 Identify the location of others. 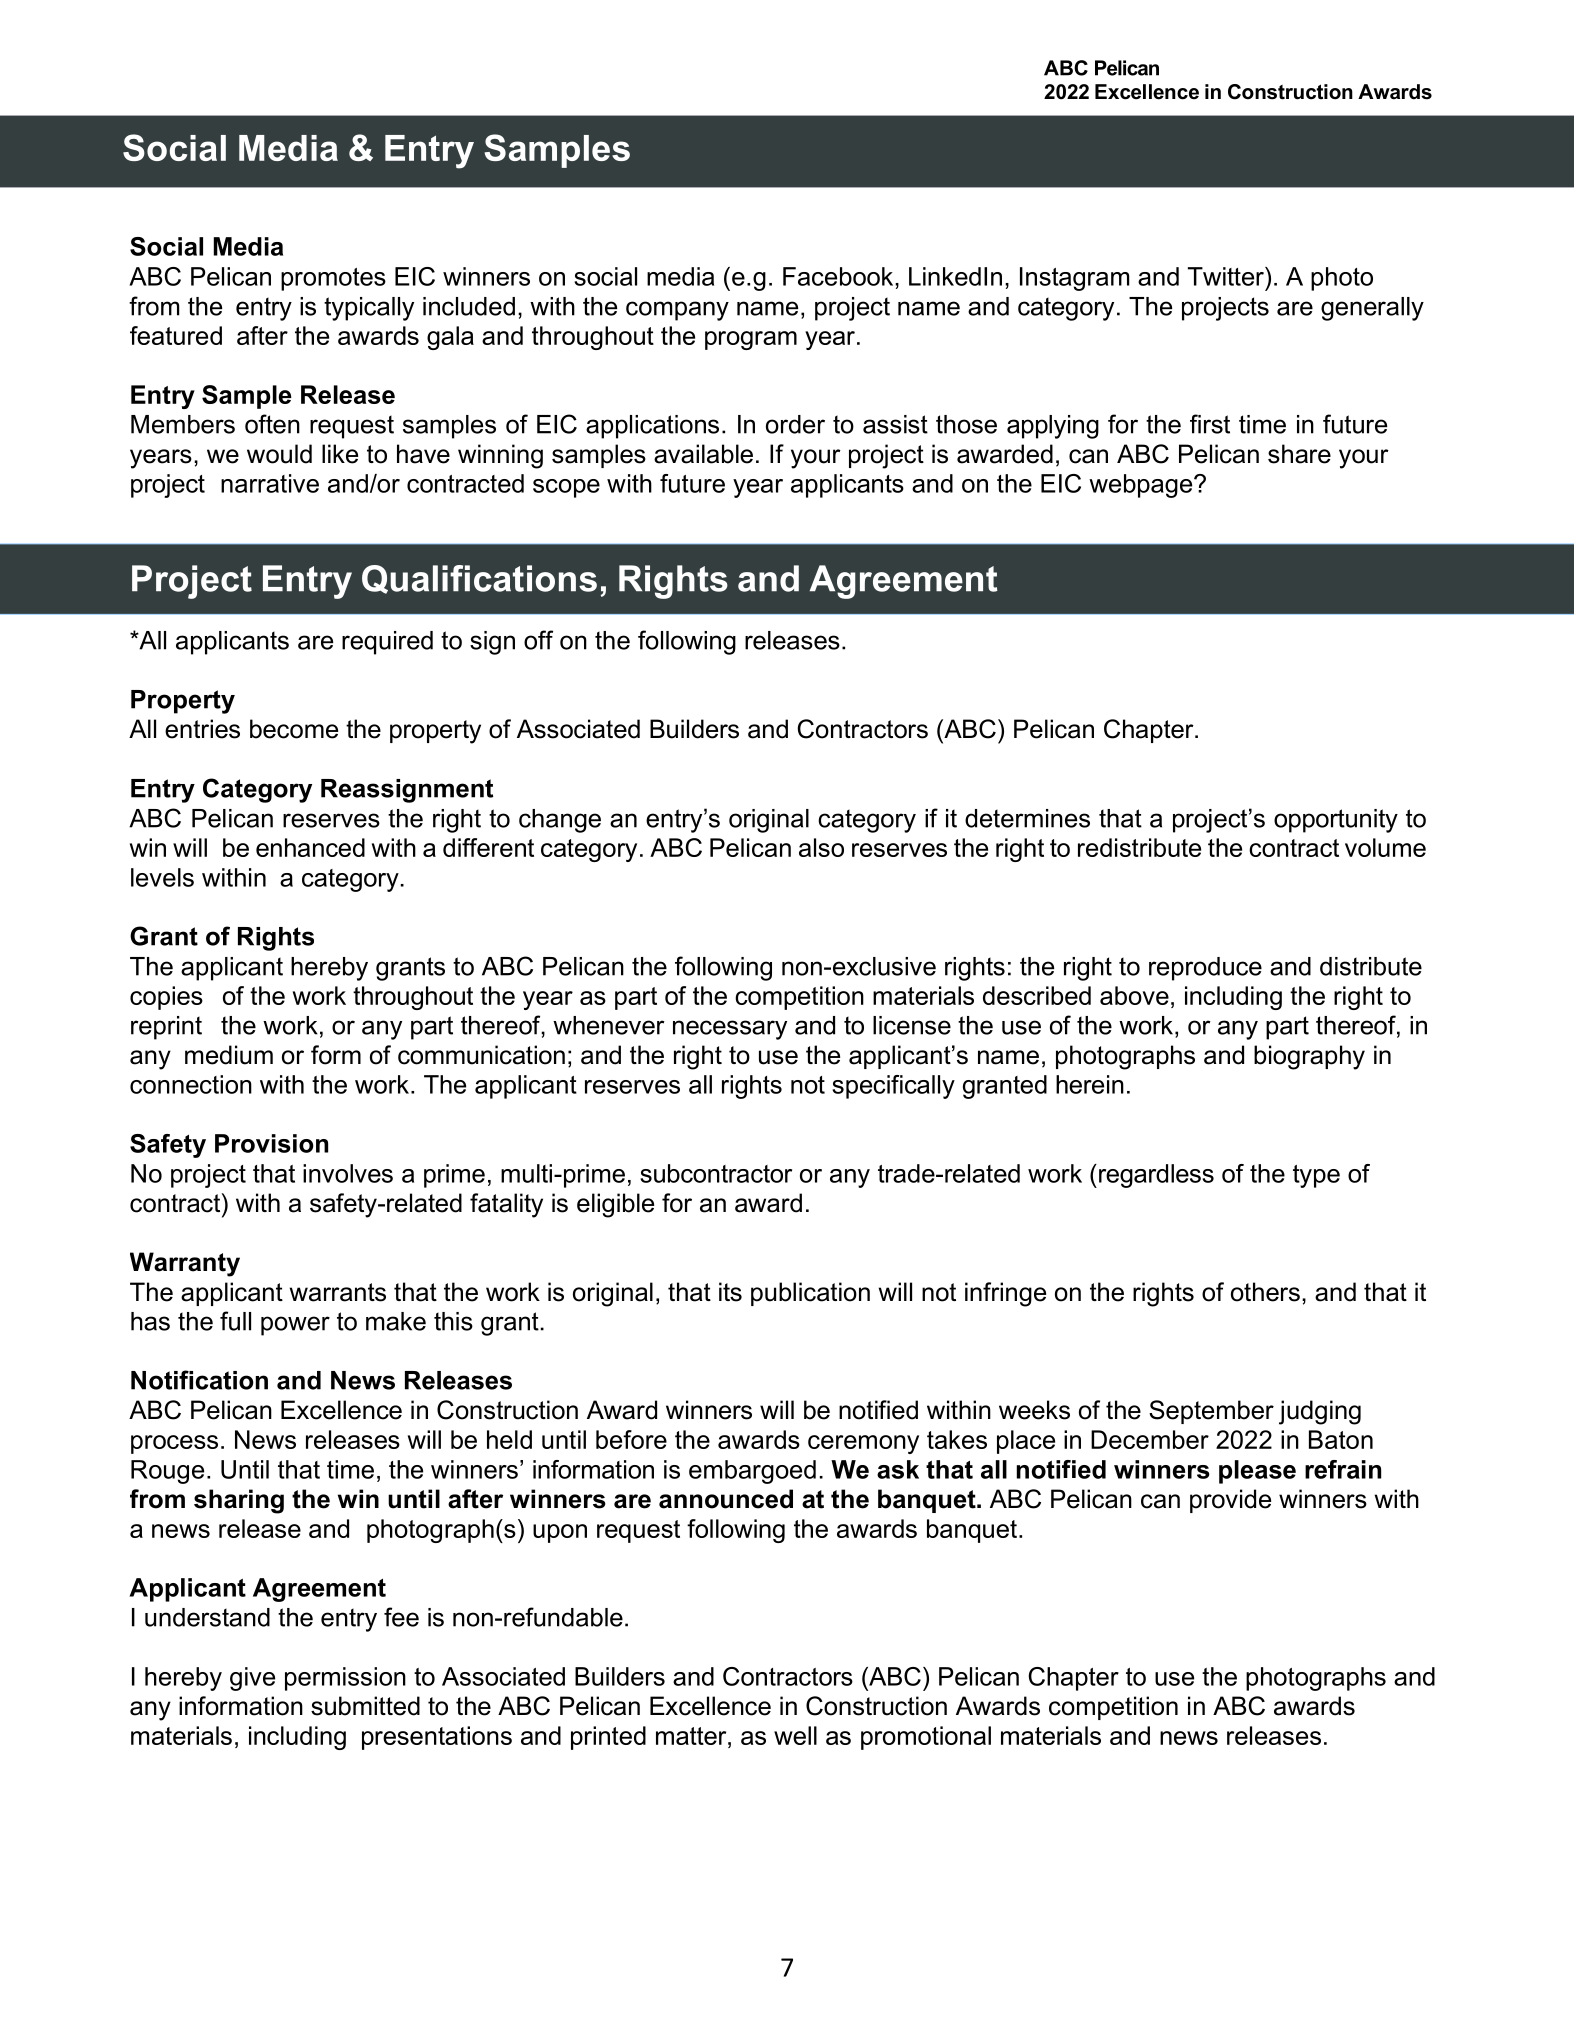
(1265, 1292).
